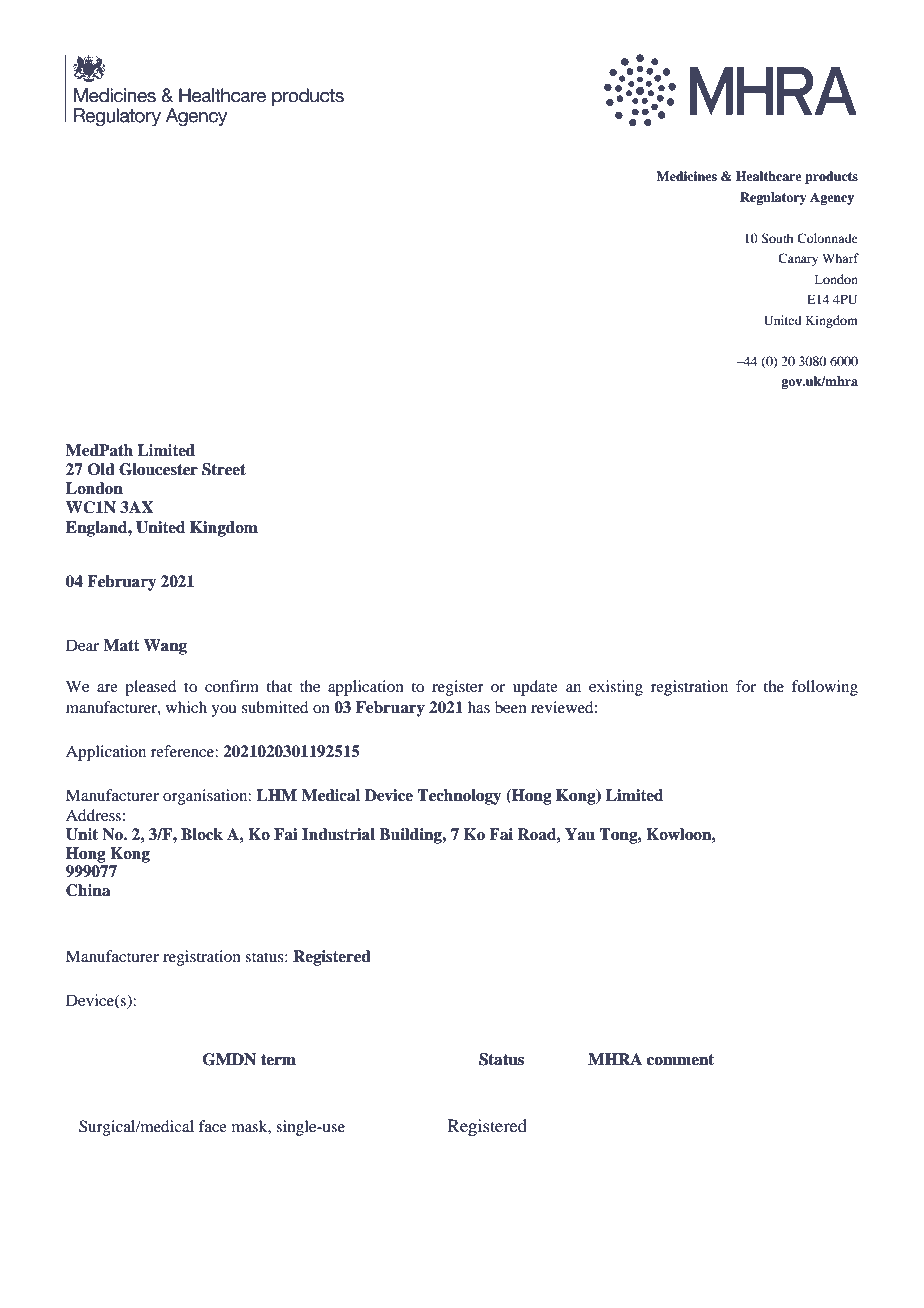  Describe the element at coordinates (773, 198) in the screenshot. I see `Regulatory` at that location.
